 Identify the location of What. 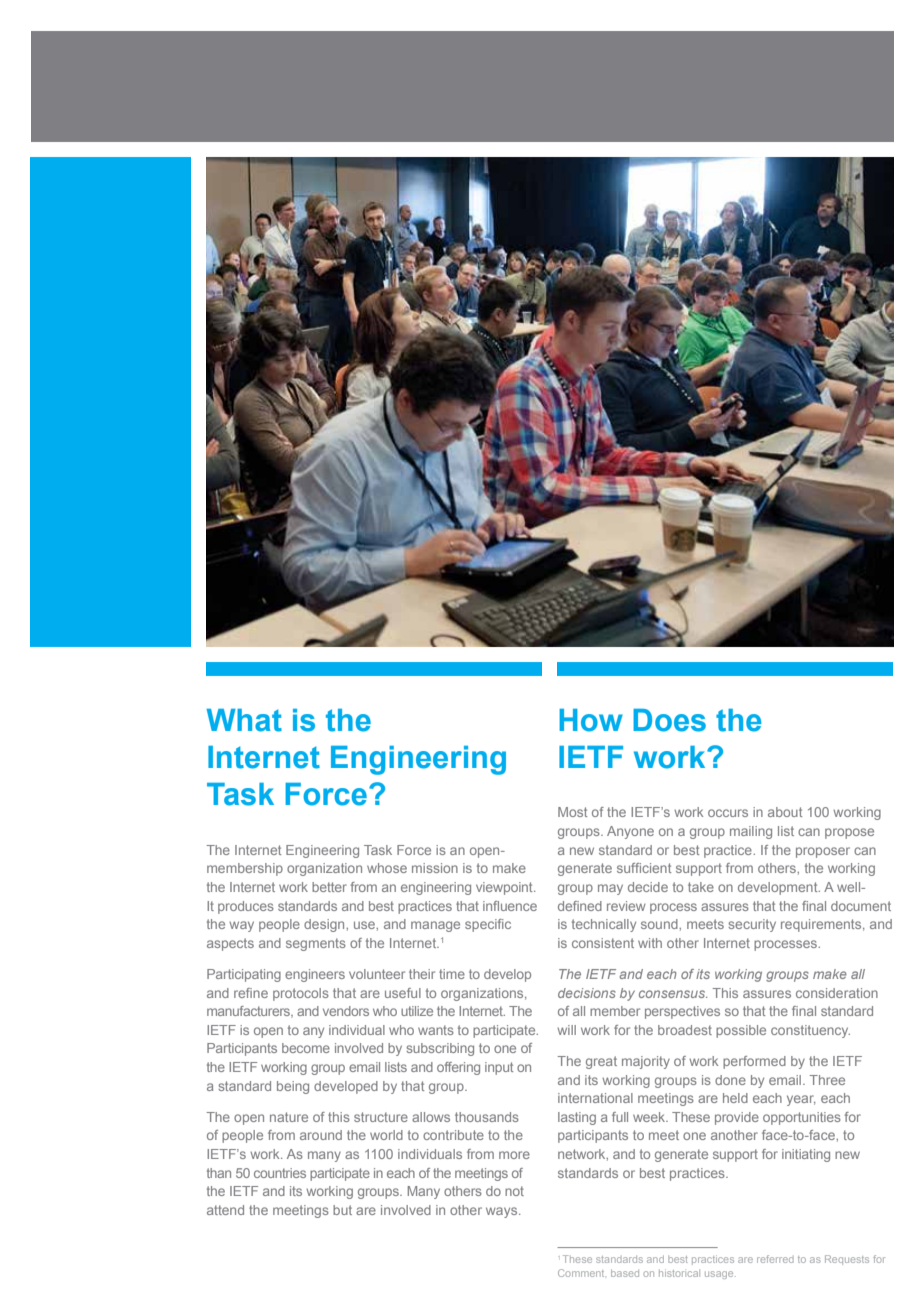
(244, 720).
